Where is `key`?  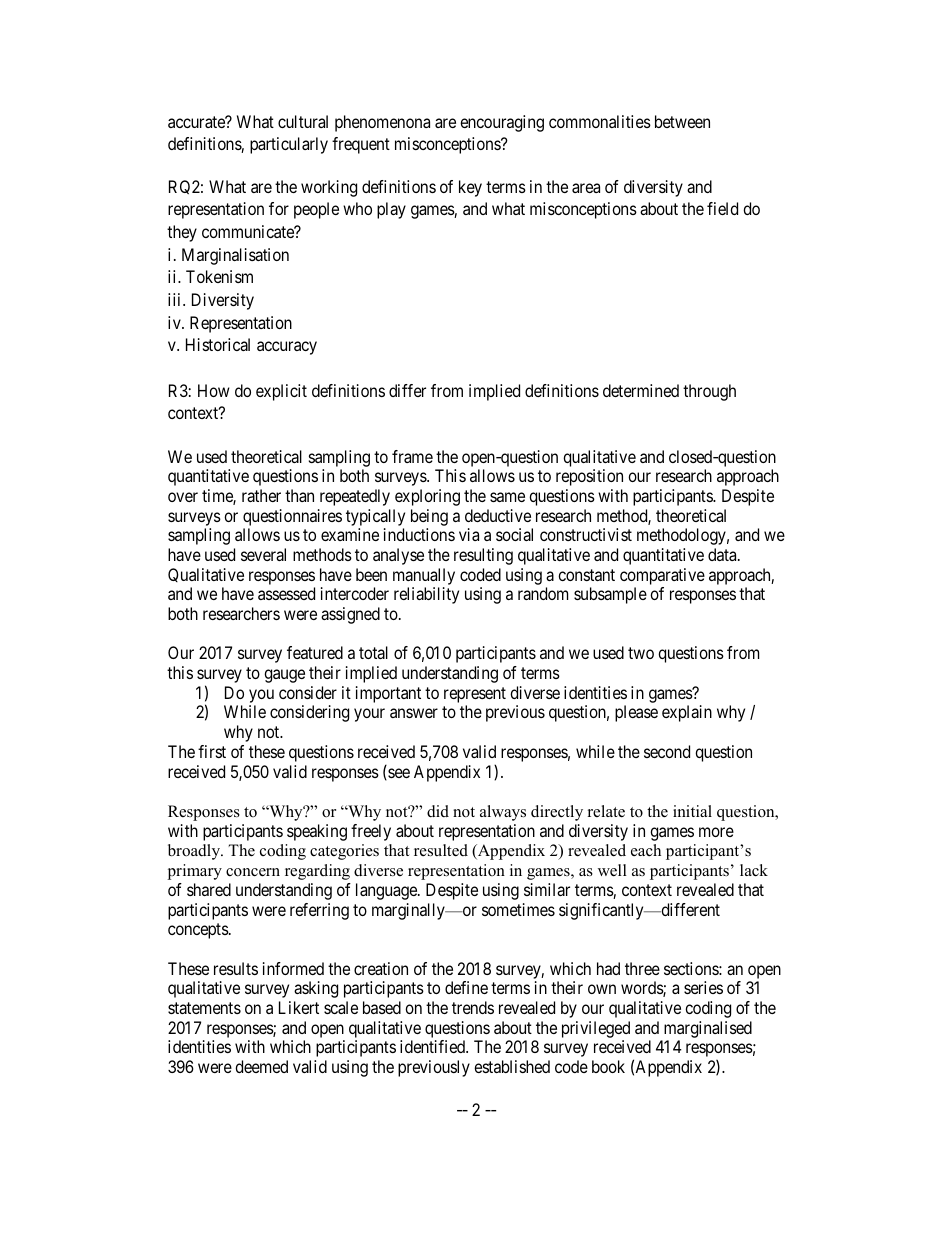 key is located at coordinates (470, 188).
